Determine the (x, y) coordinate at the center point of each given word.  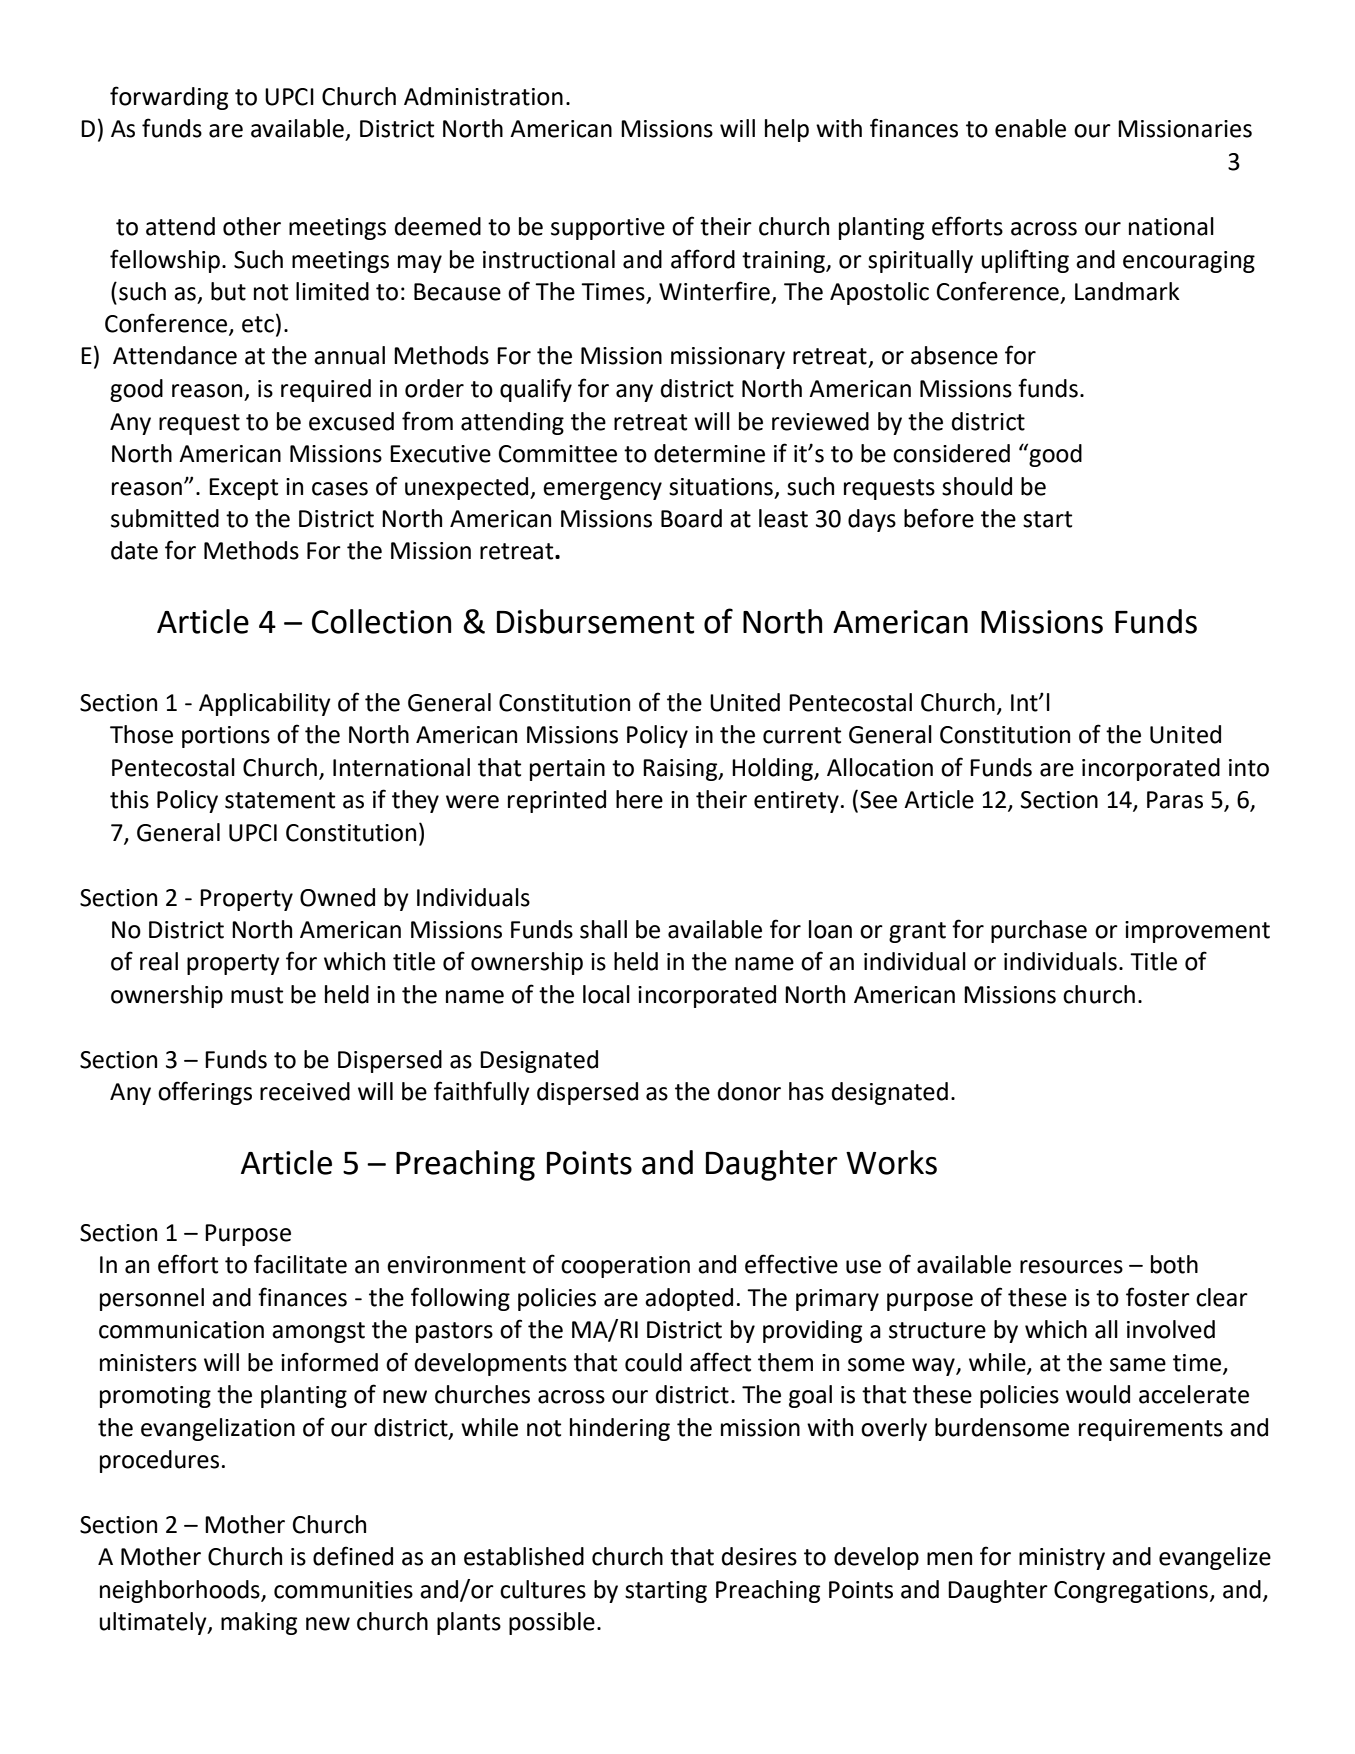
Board (691, 518)
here (639, 799)
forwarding (169, 98)
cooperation (625, 1267)
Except (243, 489)
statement (280, 800)
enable (1030, 128)
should (977, 486)
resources (1071, 1267)
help (787, 130)
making (259, 1623)
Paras (1175, 800)
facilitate (300, 1264)
